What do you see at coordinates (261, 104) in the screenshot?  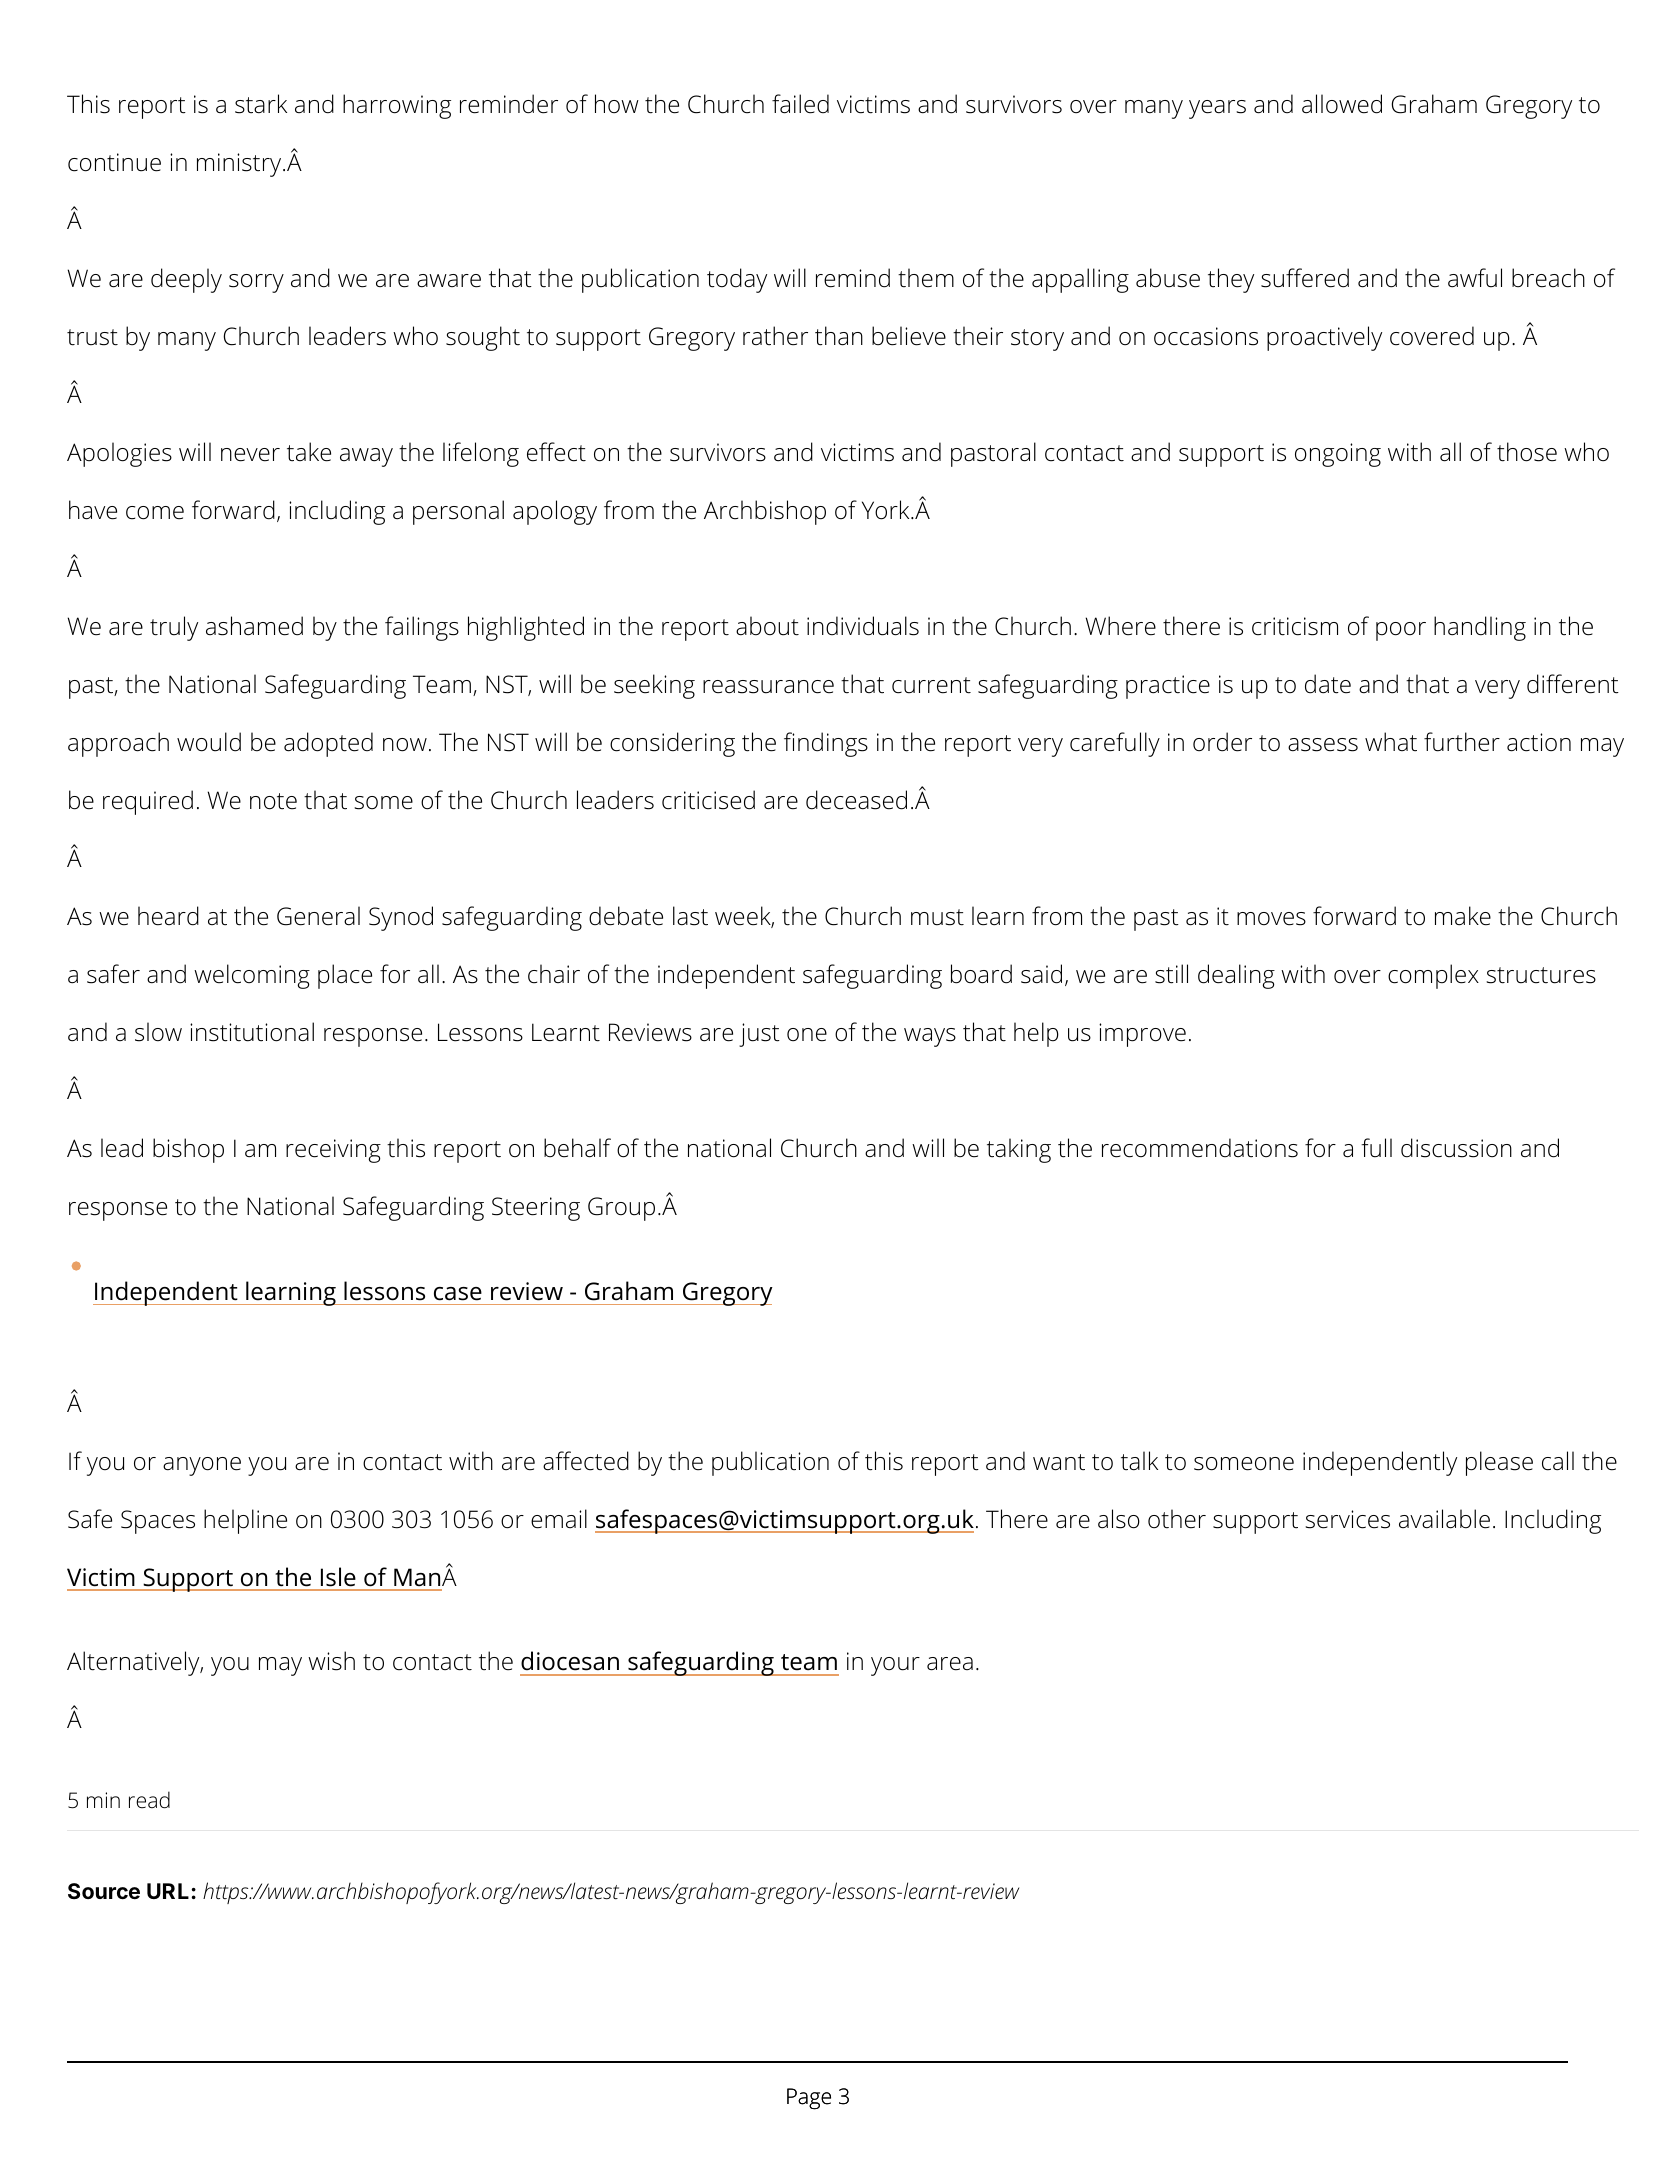 I see `stark` at bounding box center [261, 104].
